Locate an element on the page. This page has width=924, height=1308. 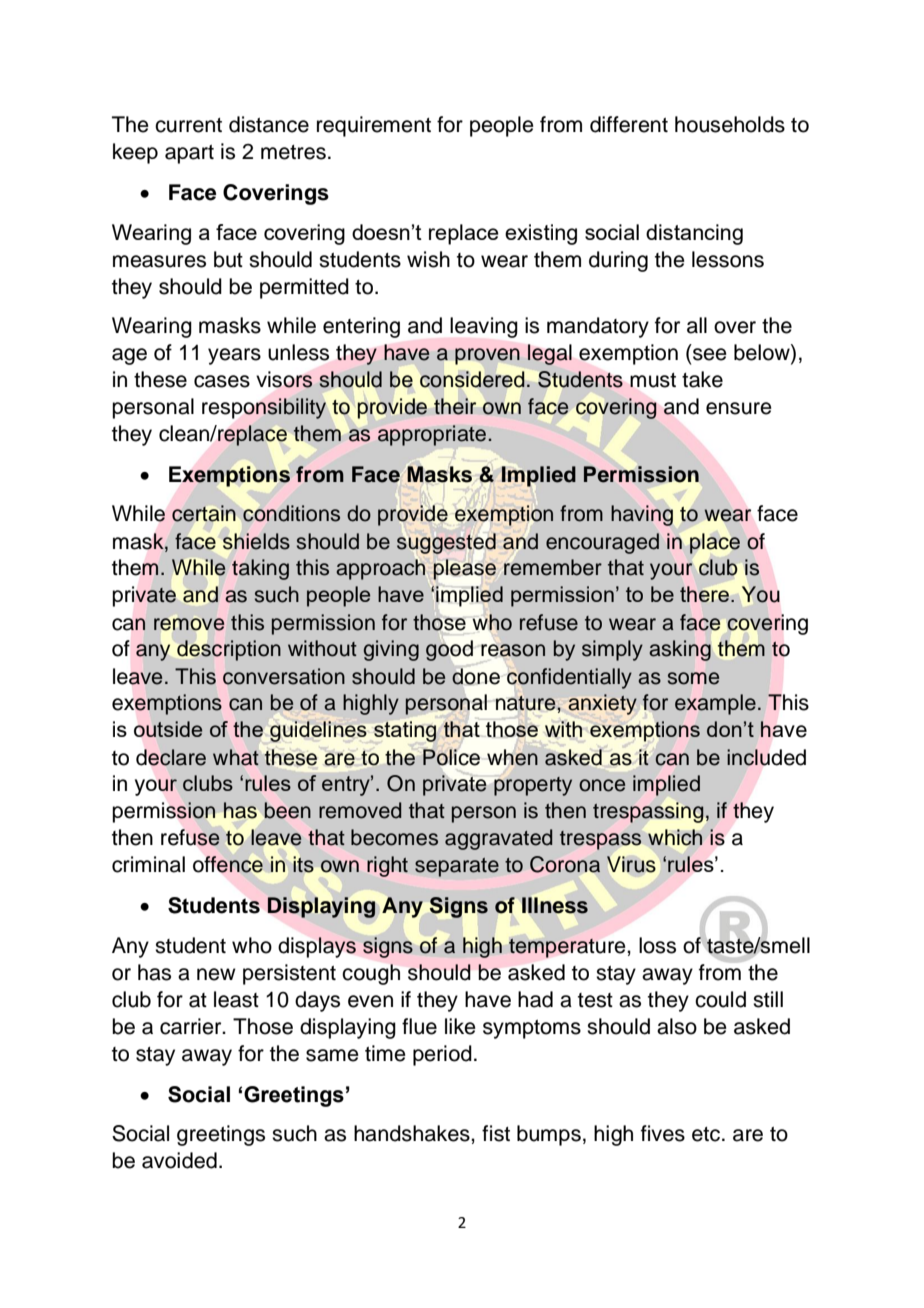
asking is located at coordinates (680, 650).
